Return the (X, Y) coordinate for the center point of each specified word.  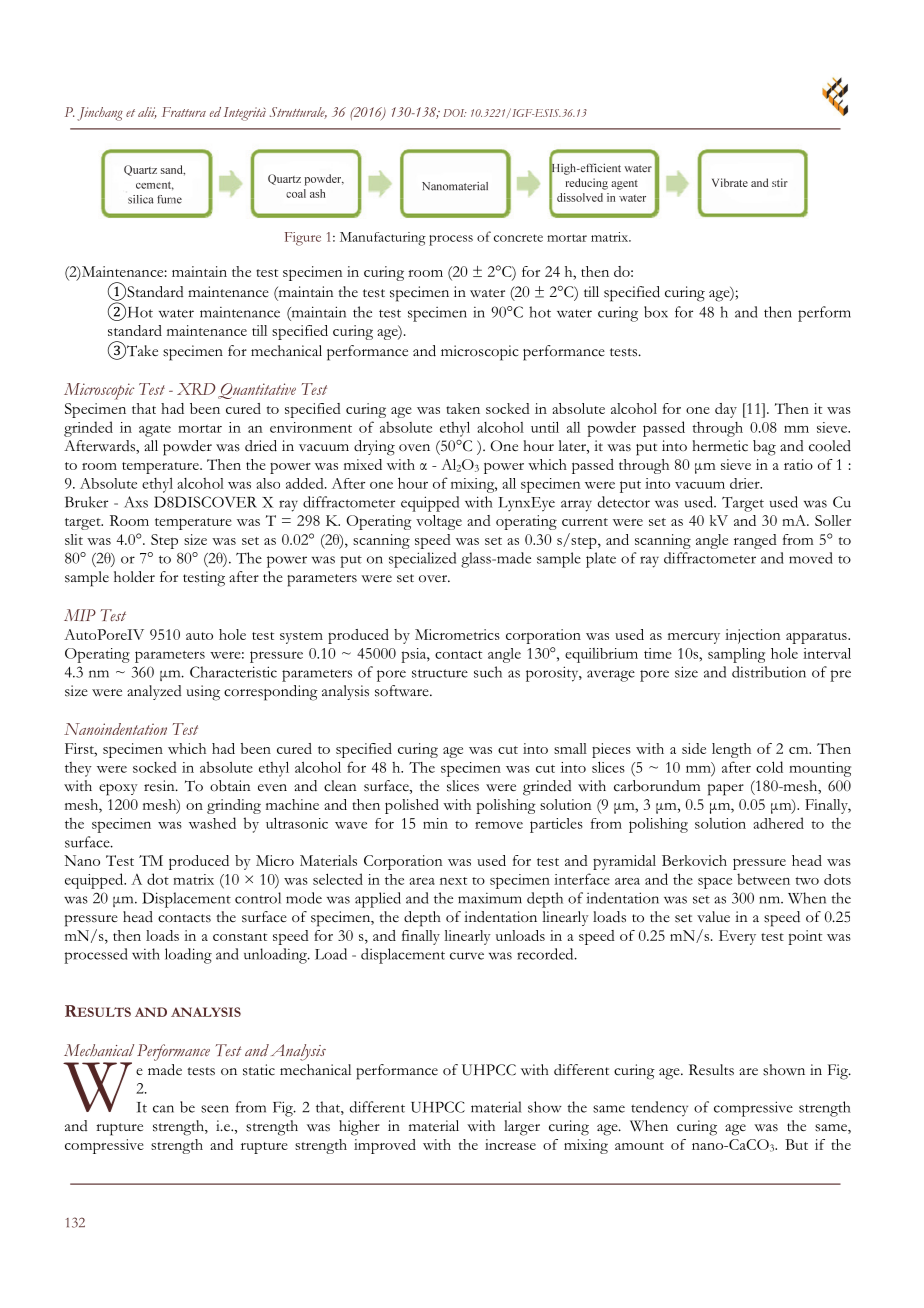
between (763, 879)
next (453, 881)
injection (753, 636)
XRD (196, 389)
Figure (303, 239)
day (726, 410)
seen (215, 1109)
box (656, 312)
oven (414, 447)
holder (134, 577)
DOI (455, 113)
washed (212, 823)
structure (440, 673)
